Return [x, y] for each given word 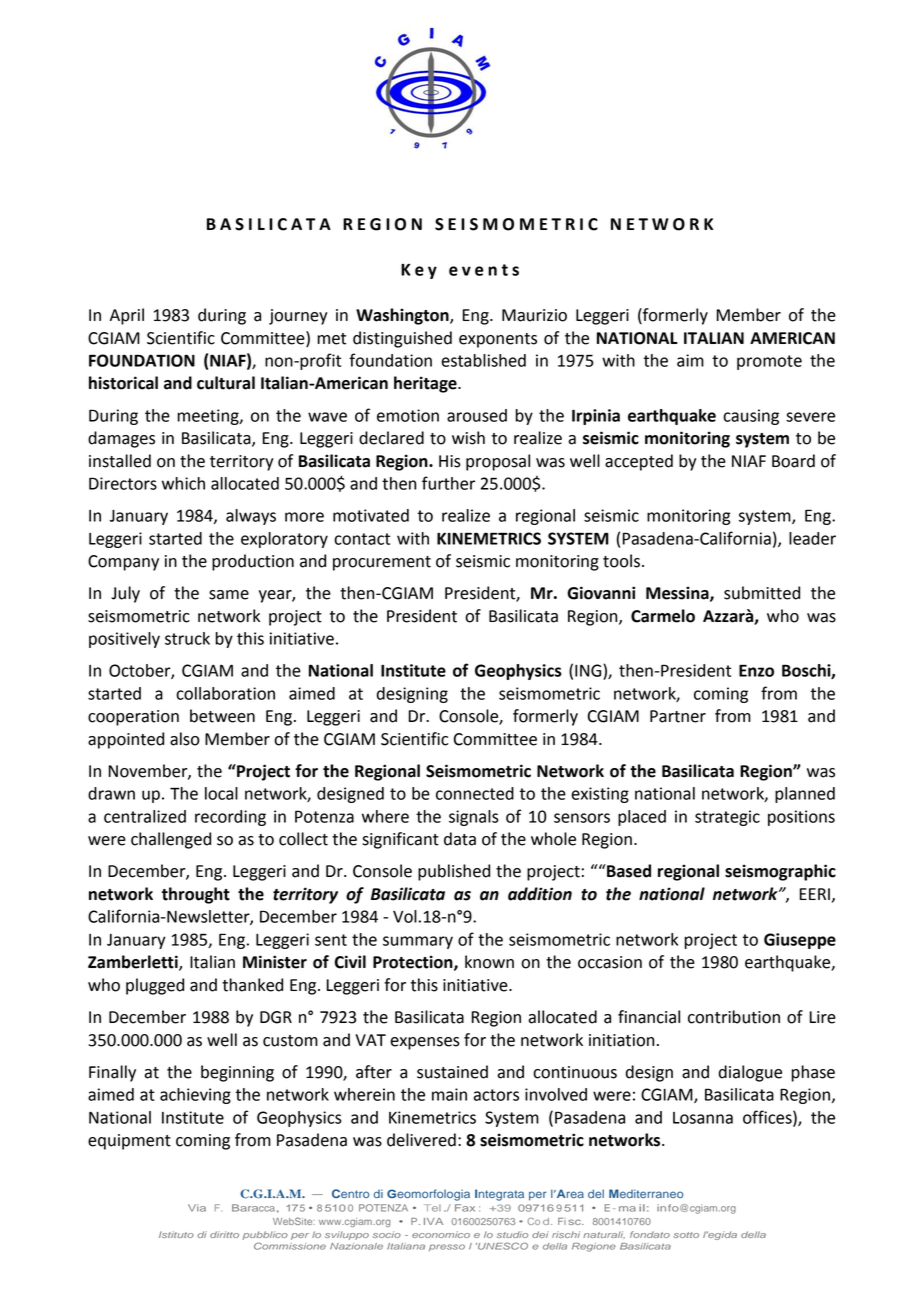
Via [197, 1208]
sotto [686, 1235]
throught [196, 895]
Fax [465, 1208]
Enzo [756, 670]
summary [418, 942]
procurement [382, 563]
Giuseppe [800, 941]
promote [769, 362]
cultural [226, 383]
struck [187, 638]
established [483, 360]
